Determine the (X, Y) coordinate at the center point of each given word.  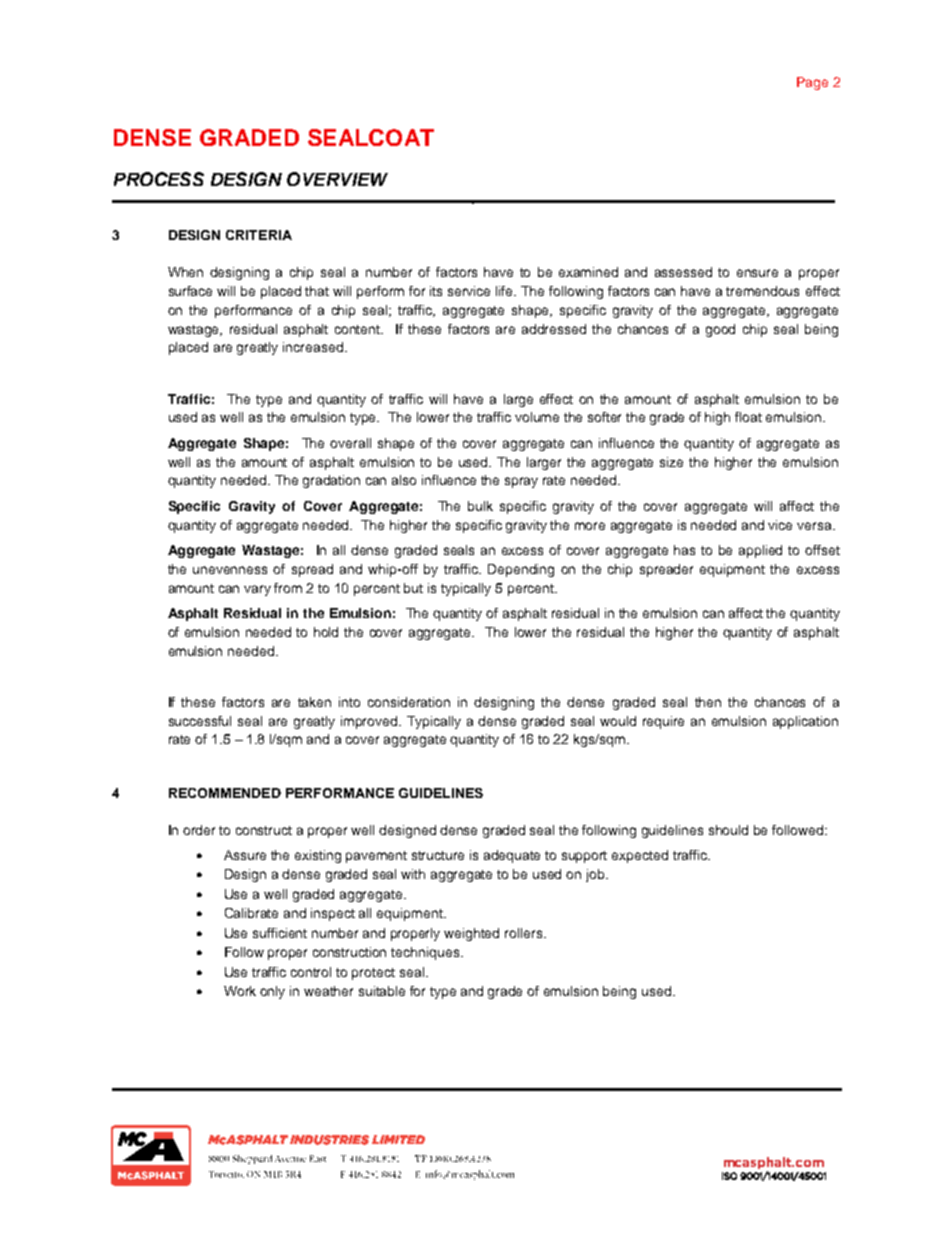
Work (240, 991)
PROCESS (159, 179)
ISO (729, 1176)
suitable (382, 991)
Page (812, 83)
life (506, 291)
